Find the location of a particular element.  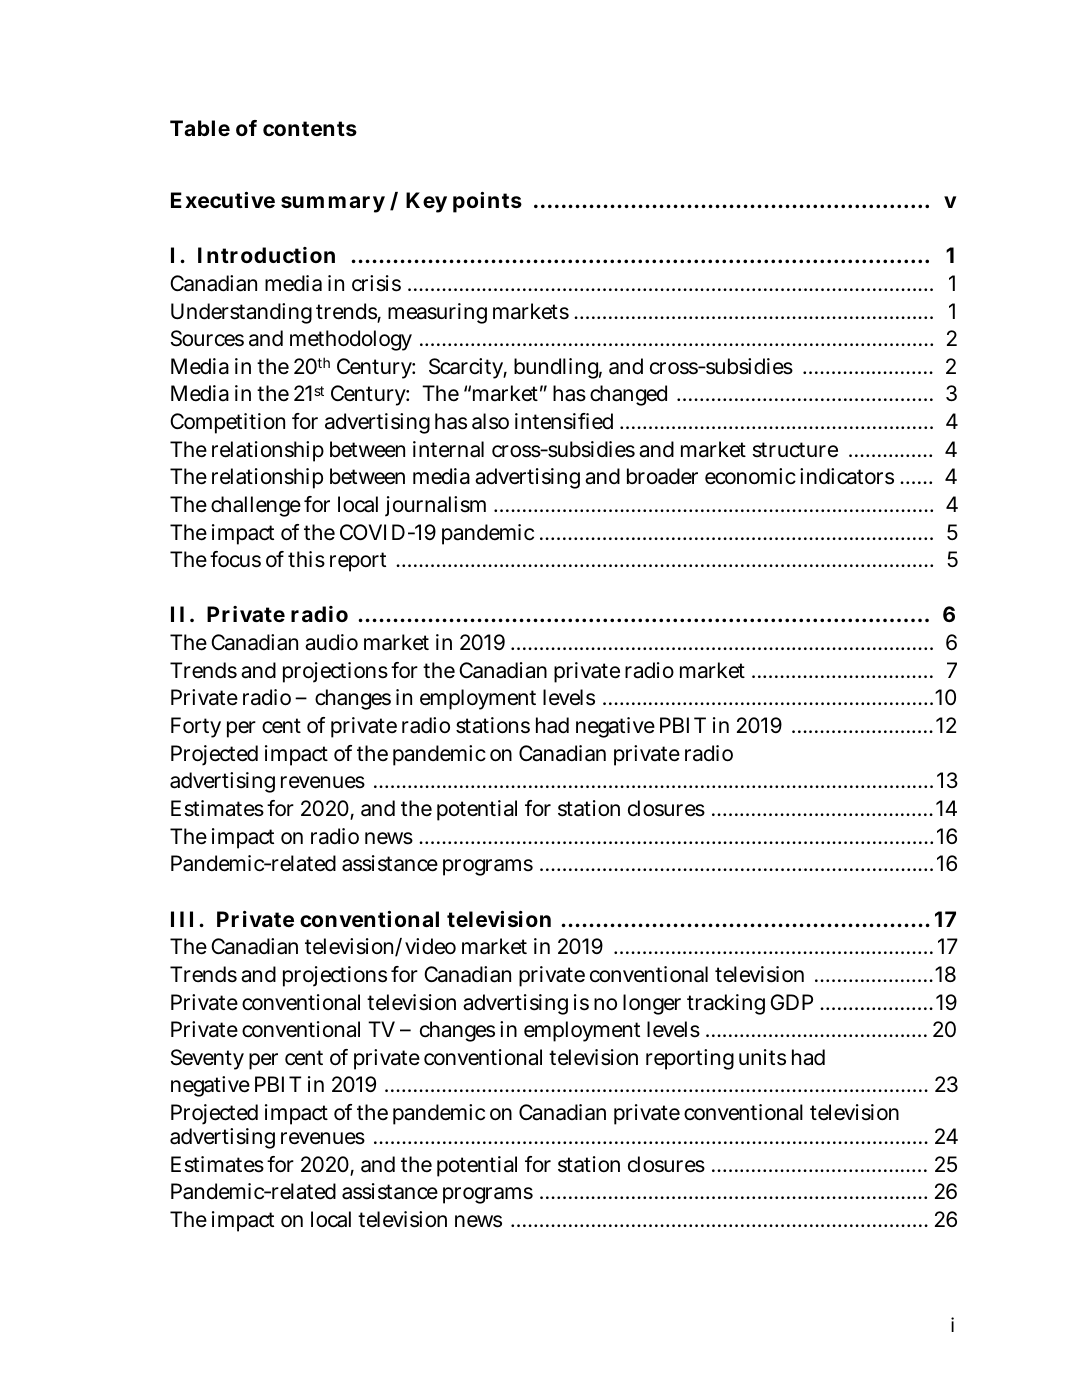

longer is located at coordinates (652, 1004).
